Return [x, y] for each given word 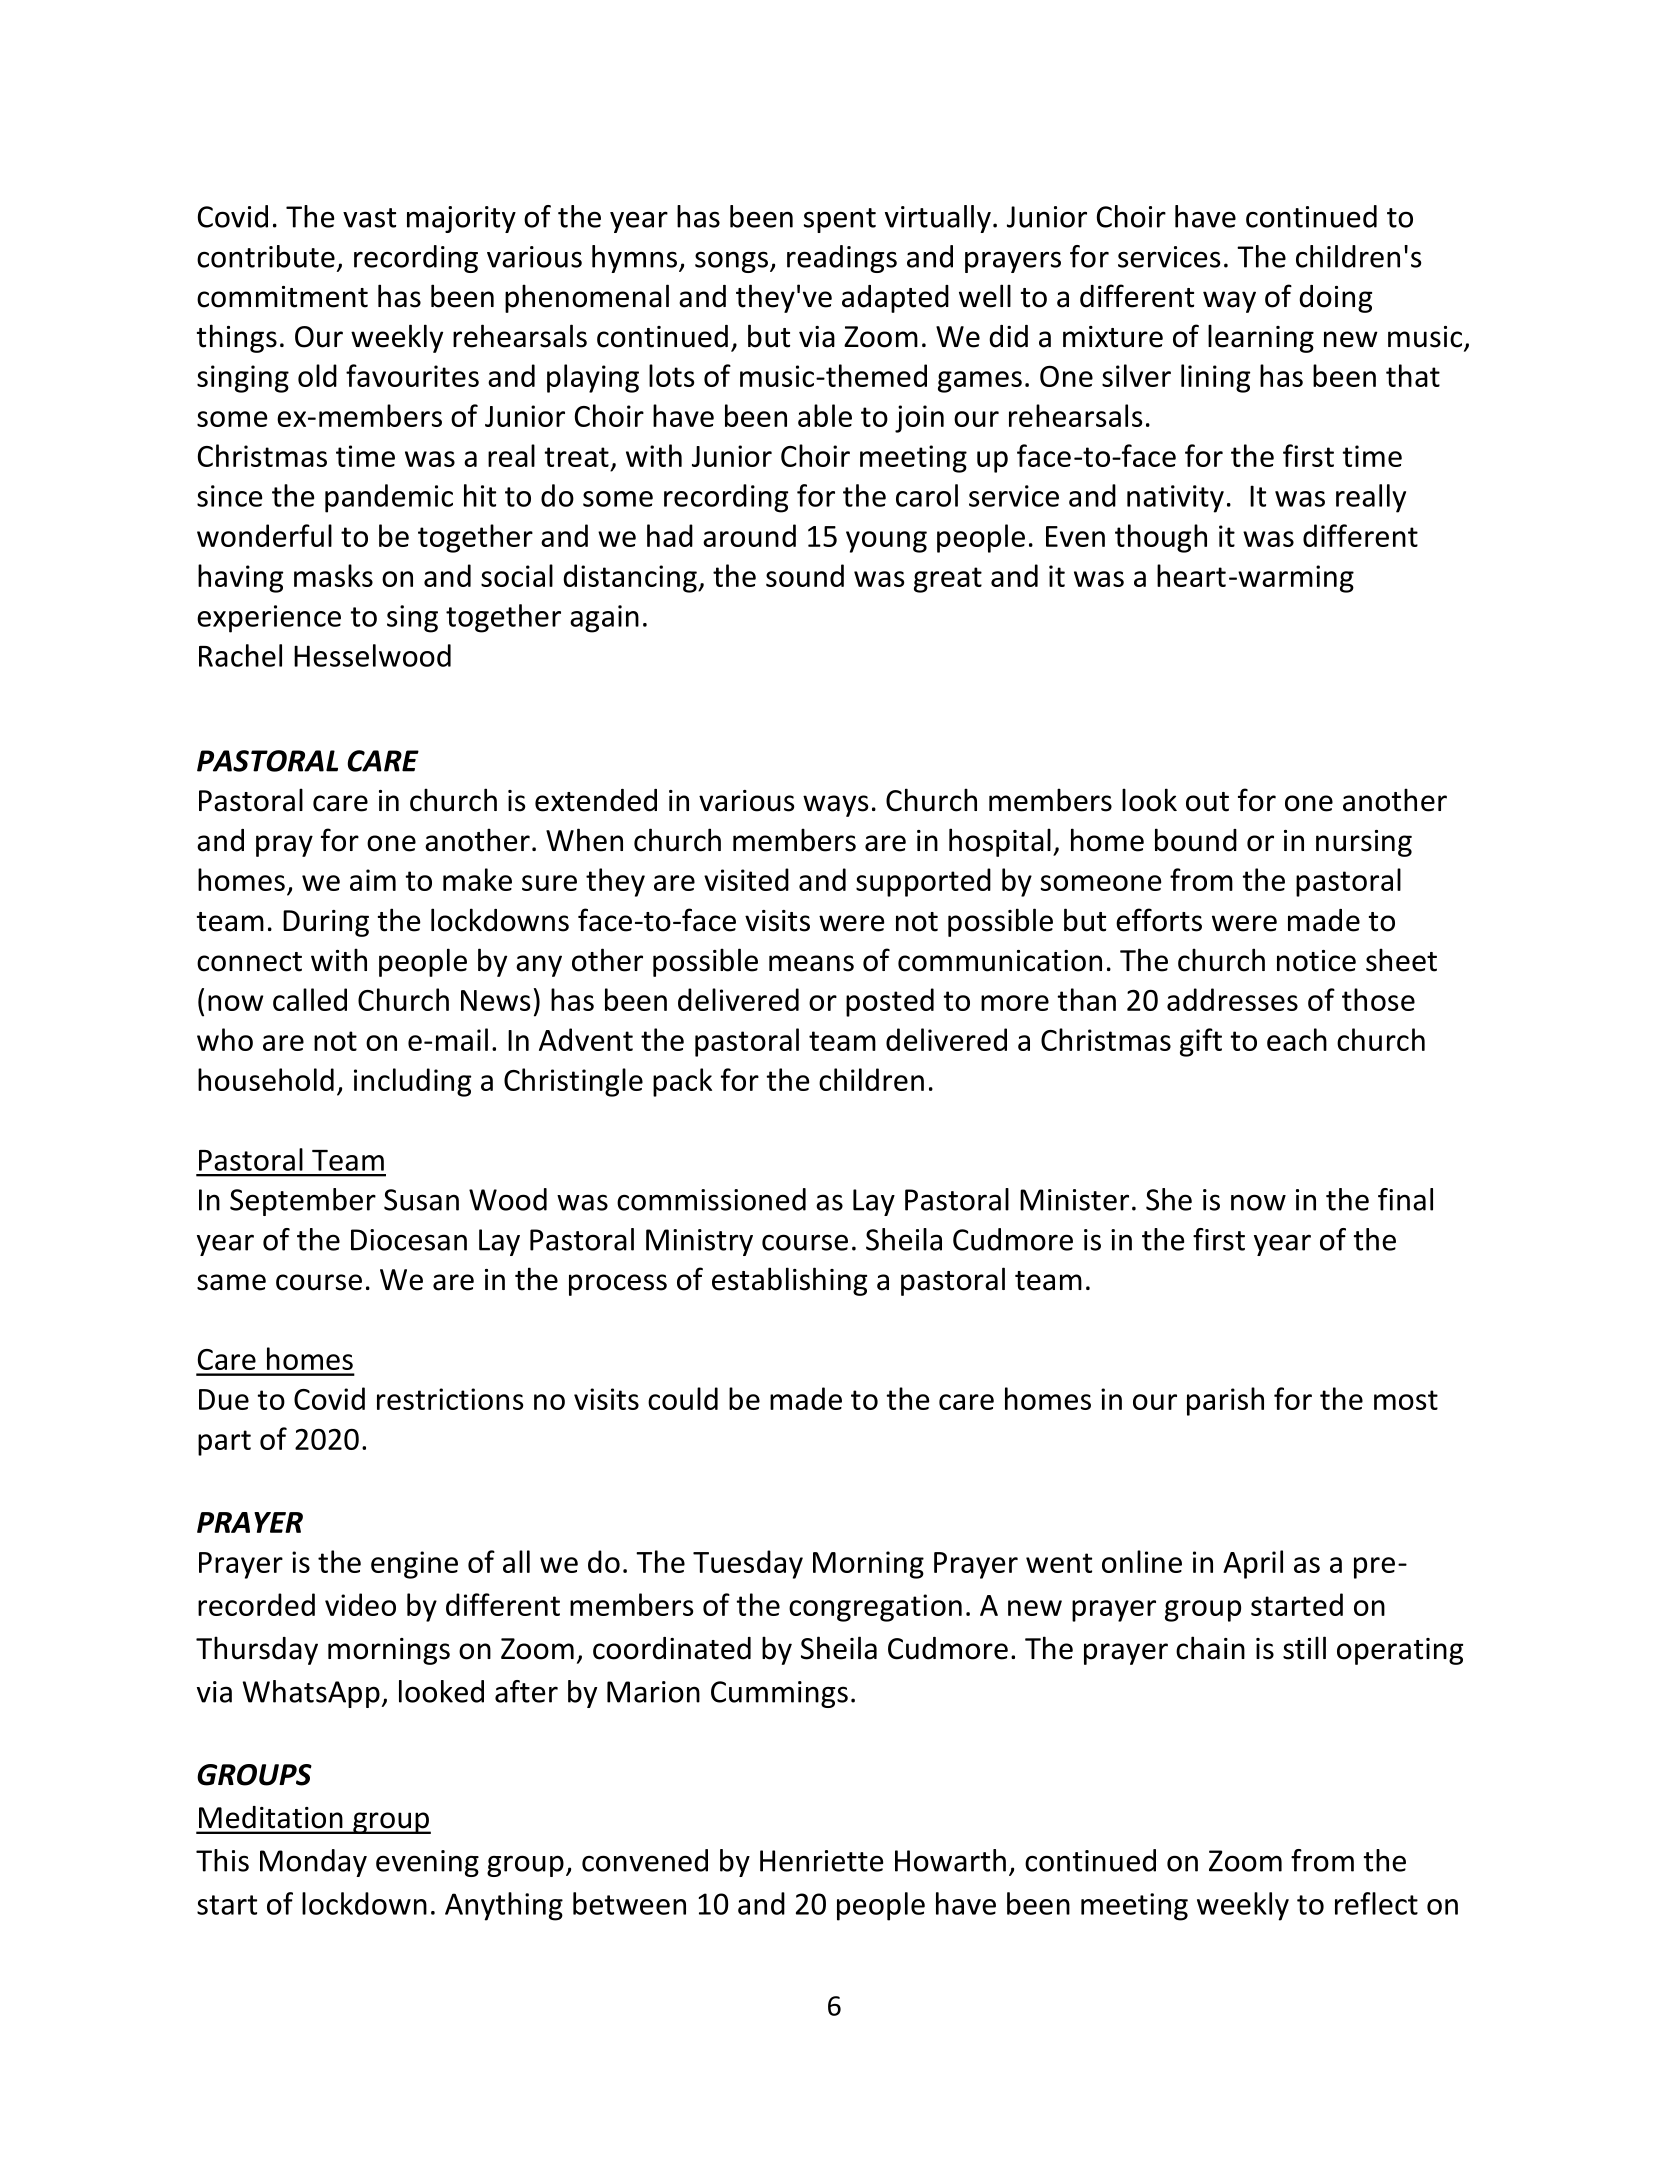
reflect [1376, 1903]
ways [835, 806]
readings [842, 259]
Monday [313, 1863]
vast [369, 218]
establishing [789, 1281]
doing [1335, 299]
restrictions [450, 1399]
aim [373, 880]
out [1207, 802]
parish [1225, 1401]
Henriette [822, 1861]
